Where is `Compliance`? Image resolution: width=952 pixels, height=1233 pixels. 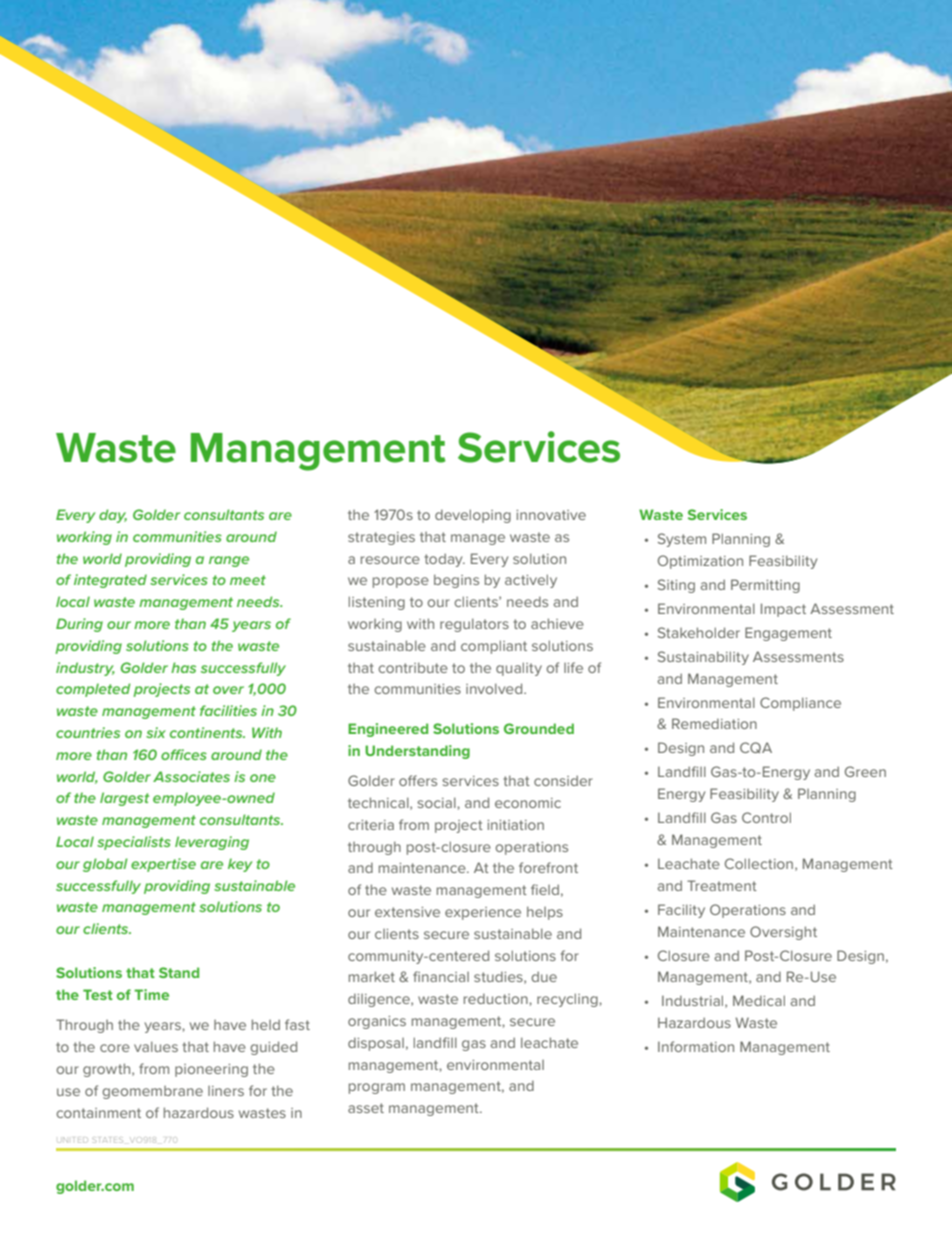 Compliance is located at coordinates (800, 704).
